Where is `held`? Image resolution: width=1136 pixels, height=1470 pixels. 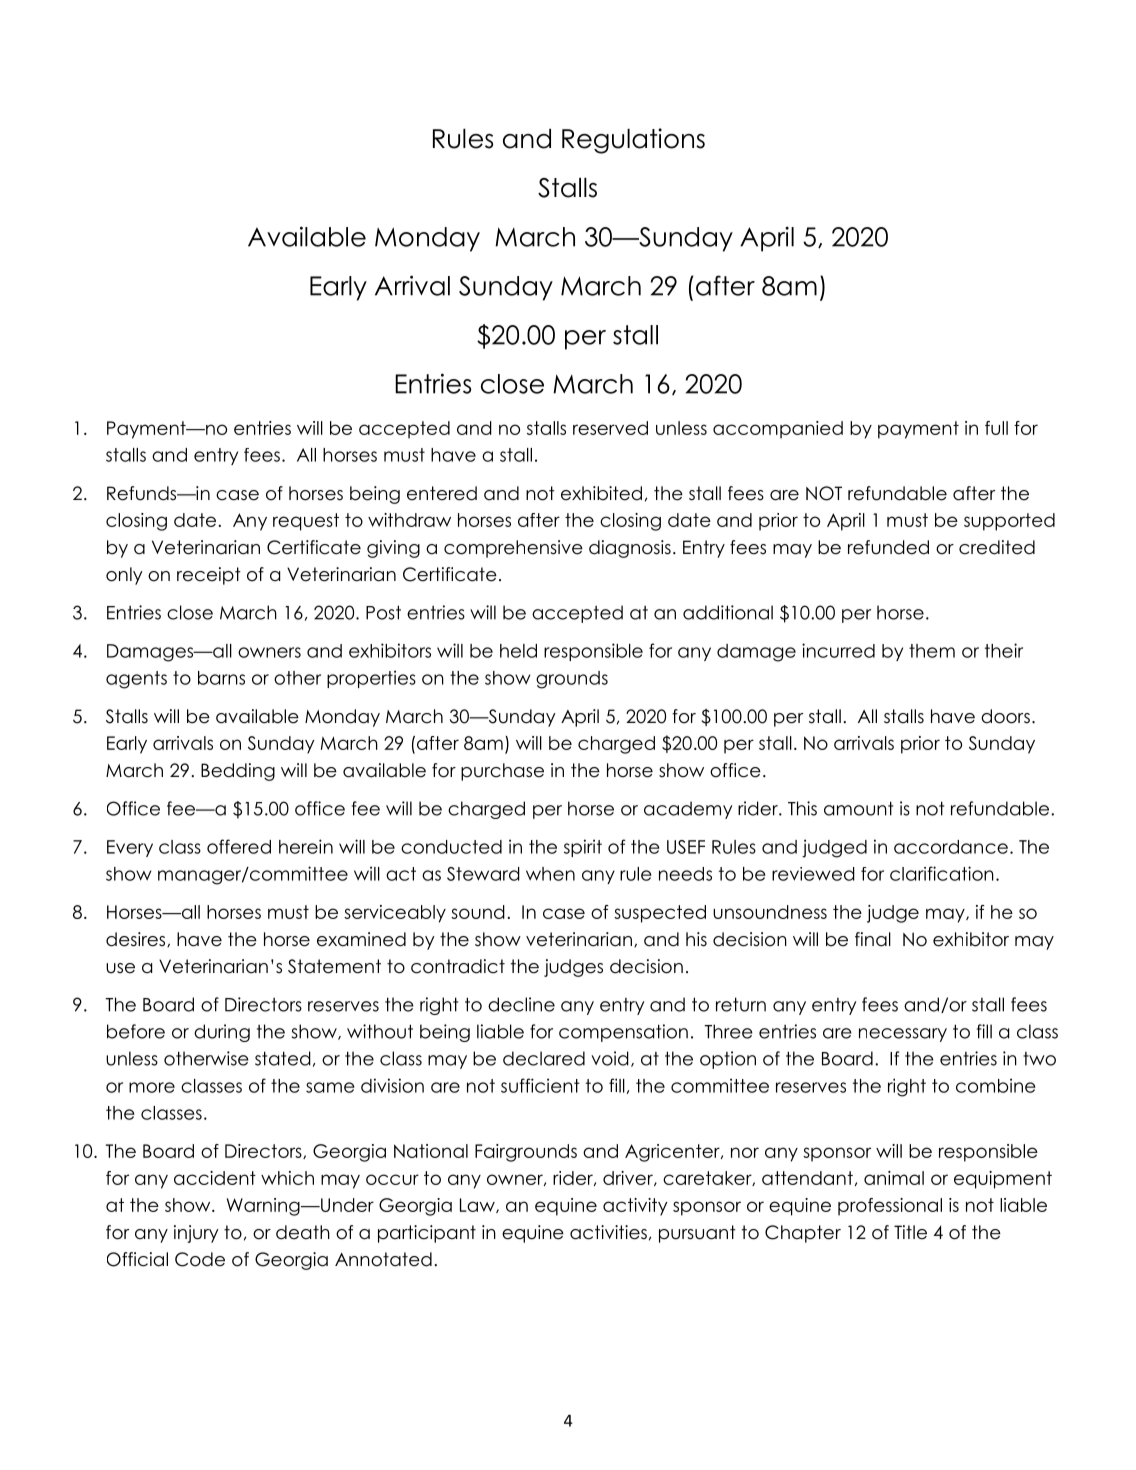 held is located at coordinates (518, 651).
